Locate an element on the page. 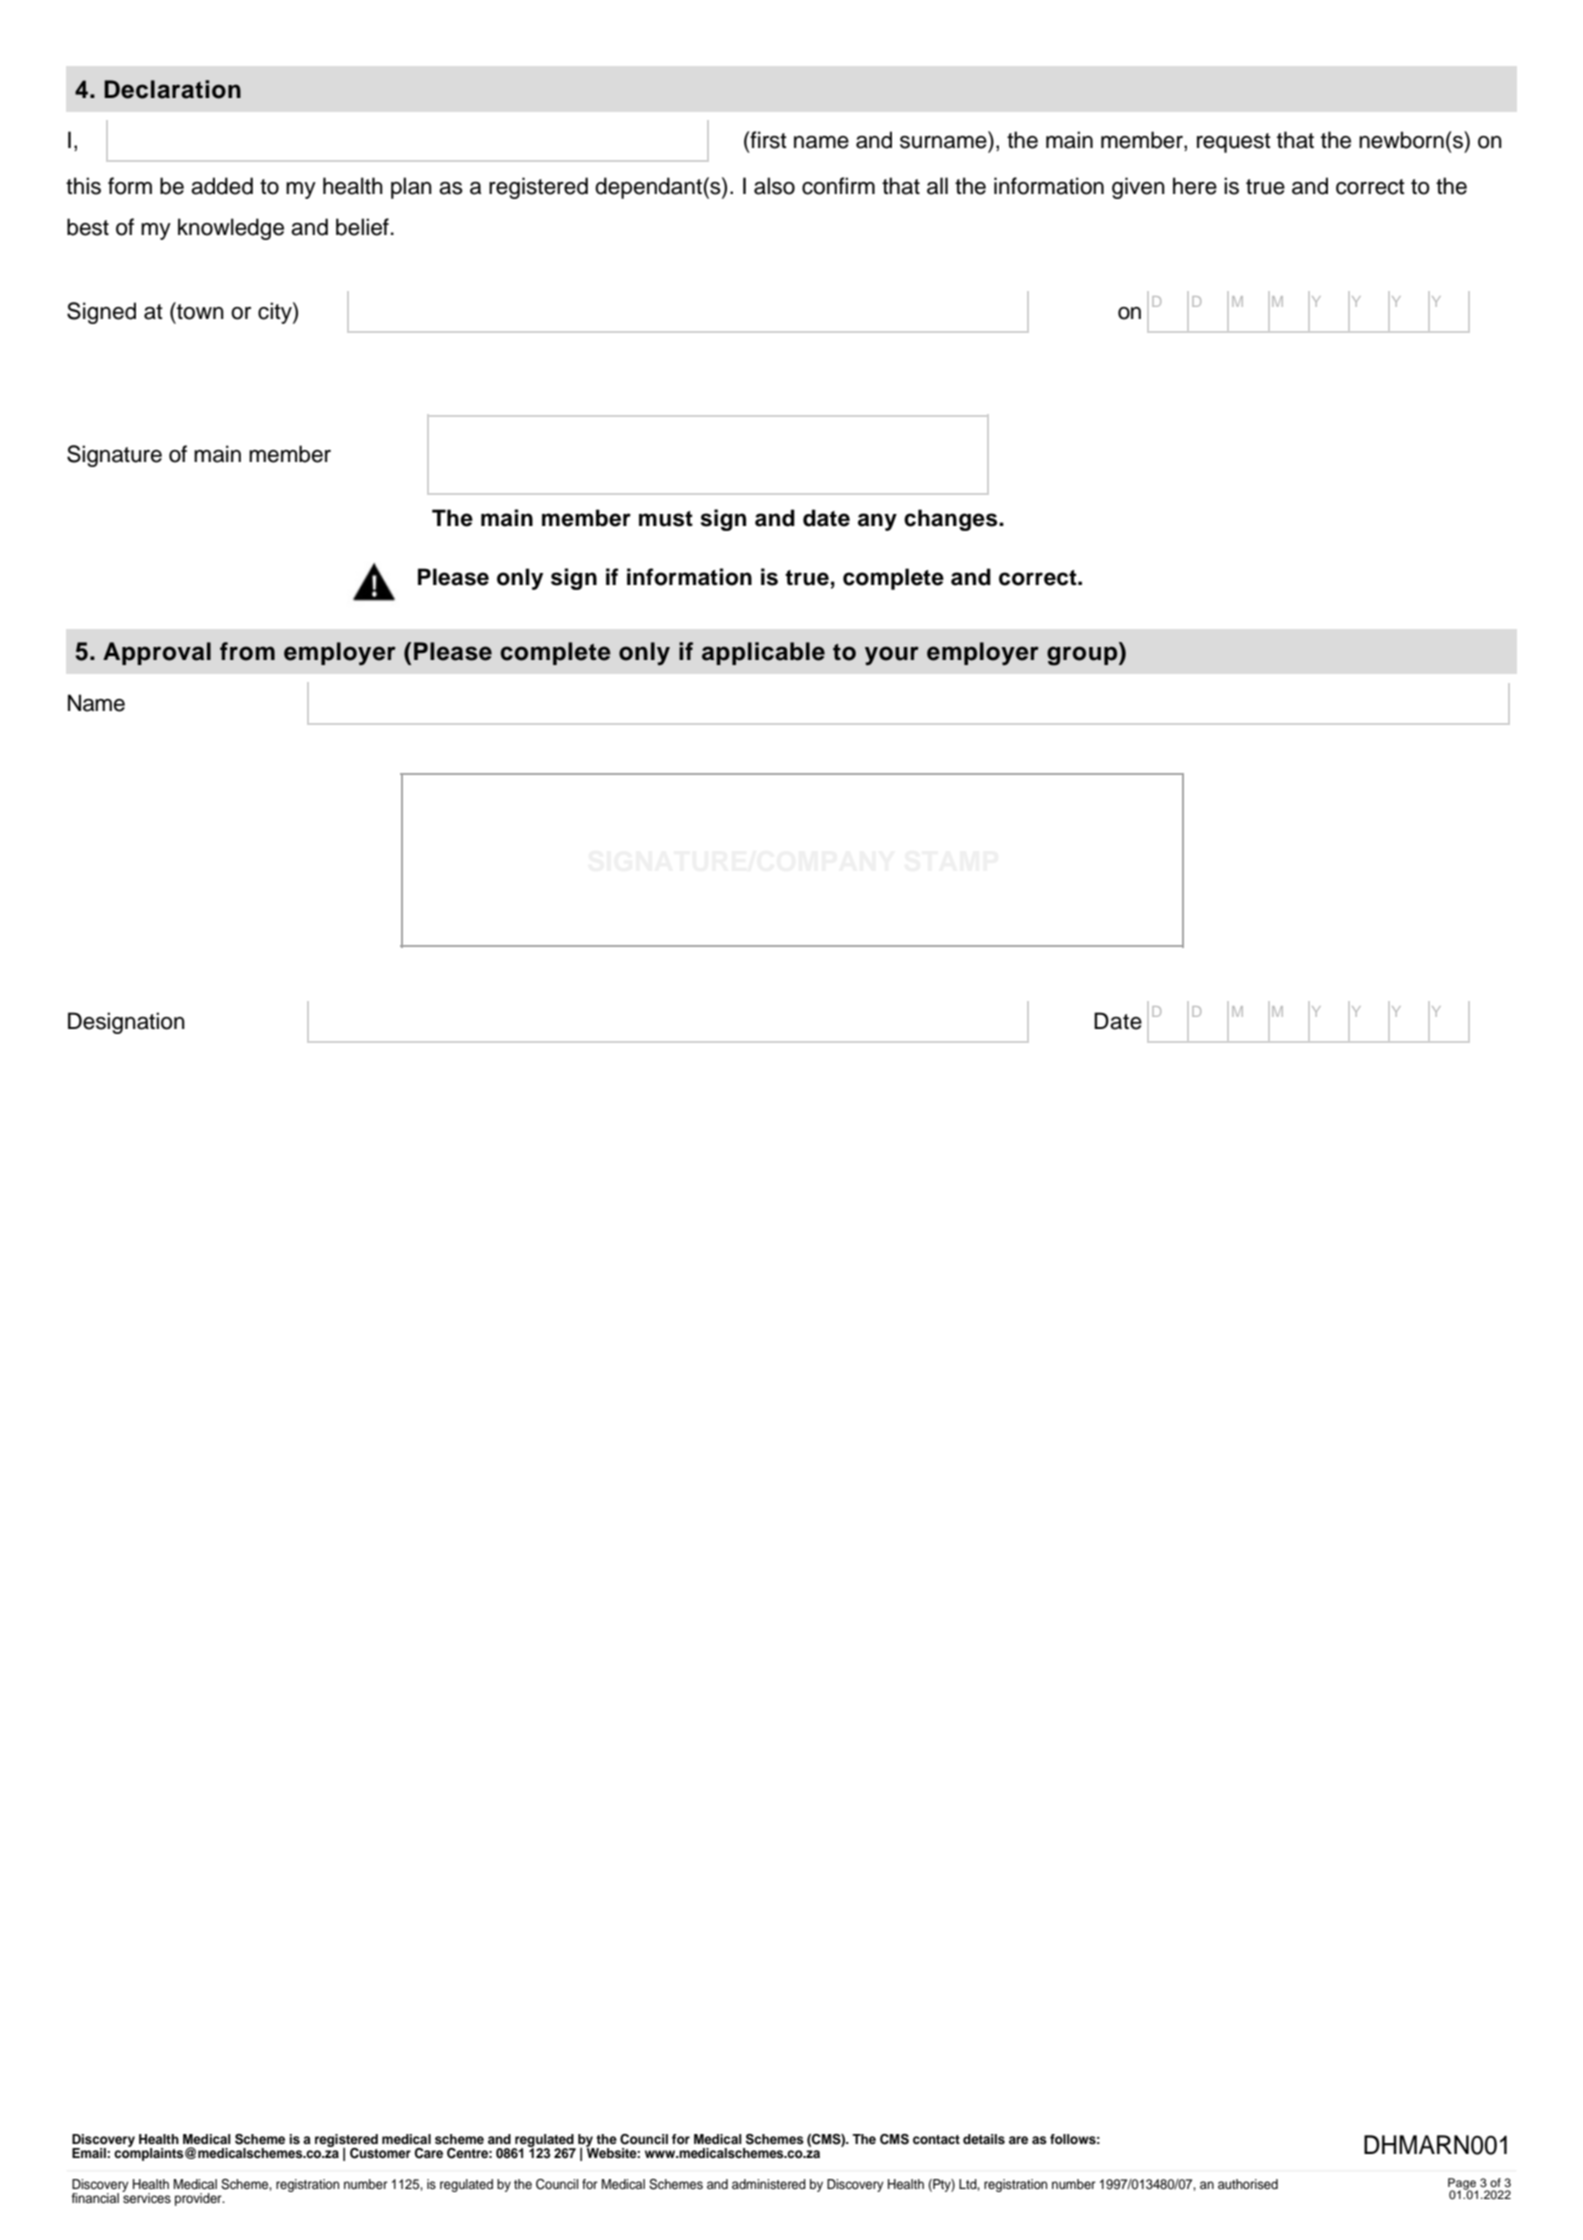 The image size is (1583, 2240). from is located at coordinates (247, 651).
